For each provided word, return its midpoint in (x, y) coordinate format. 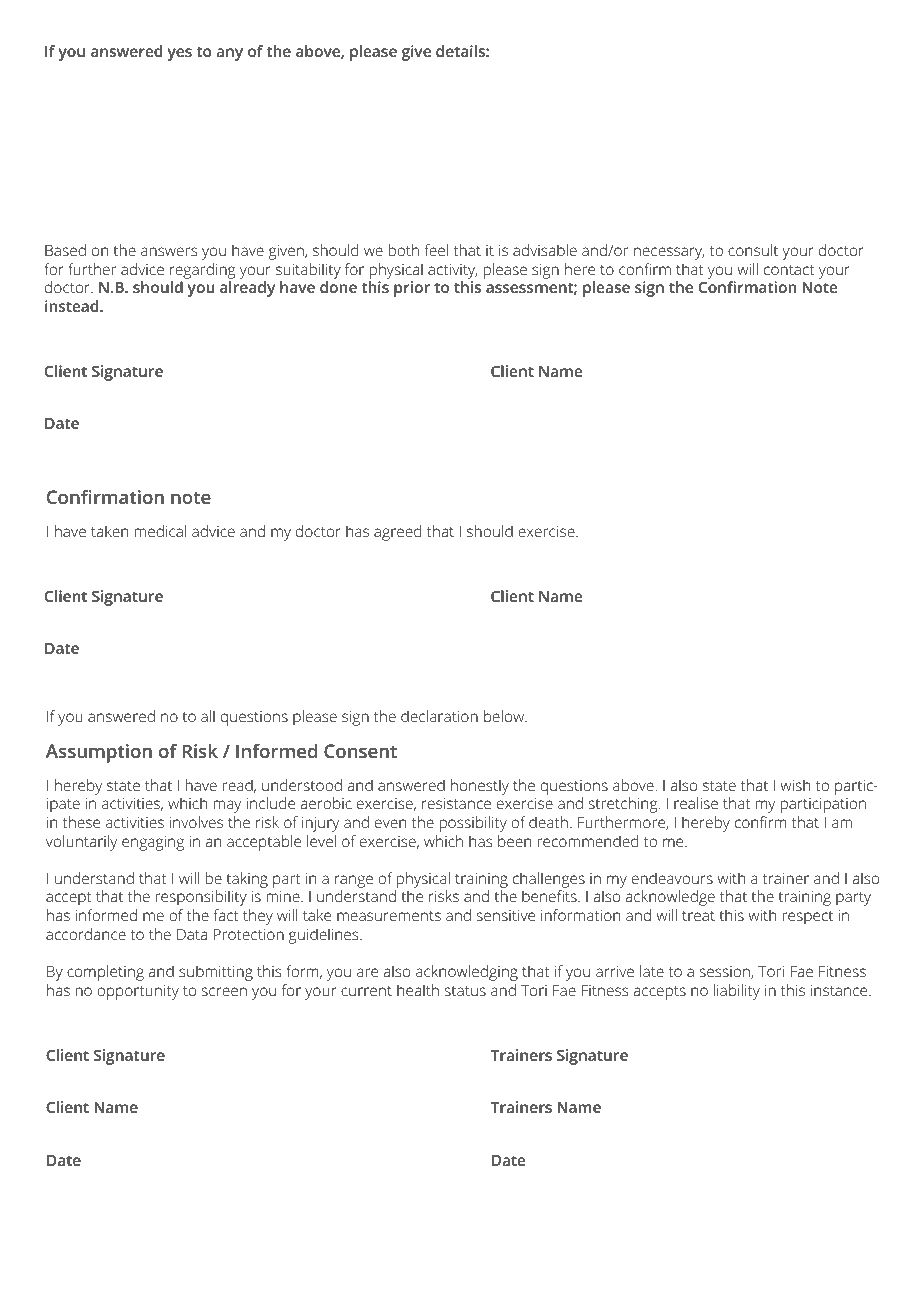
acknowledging (467, 973)
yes (180, 54)
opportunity (138, 992)
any (229, 54)
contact (789, 270)
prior (412, 289)
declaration (439, 716)
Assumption (99, 753)
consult (753, 250)
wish (795, 785)
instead (73, 306)
